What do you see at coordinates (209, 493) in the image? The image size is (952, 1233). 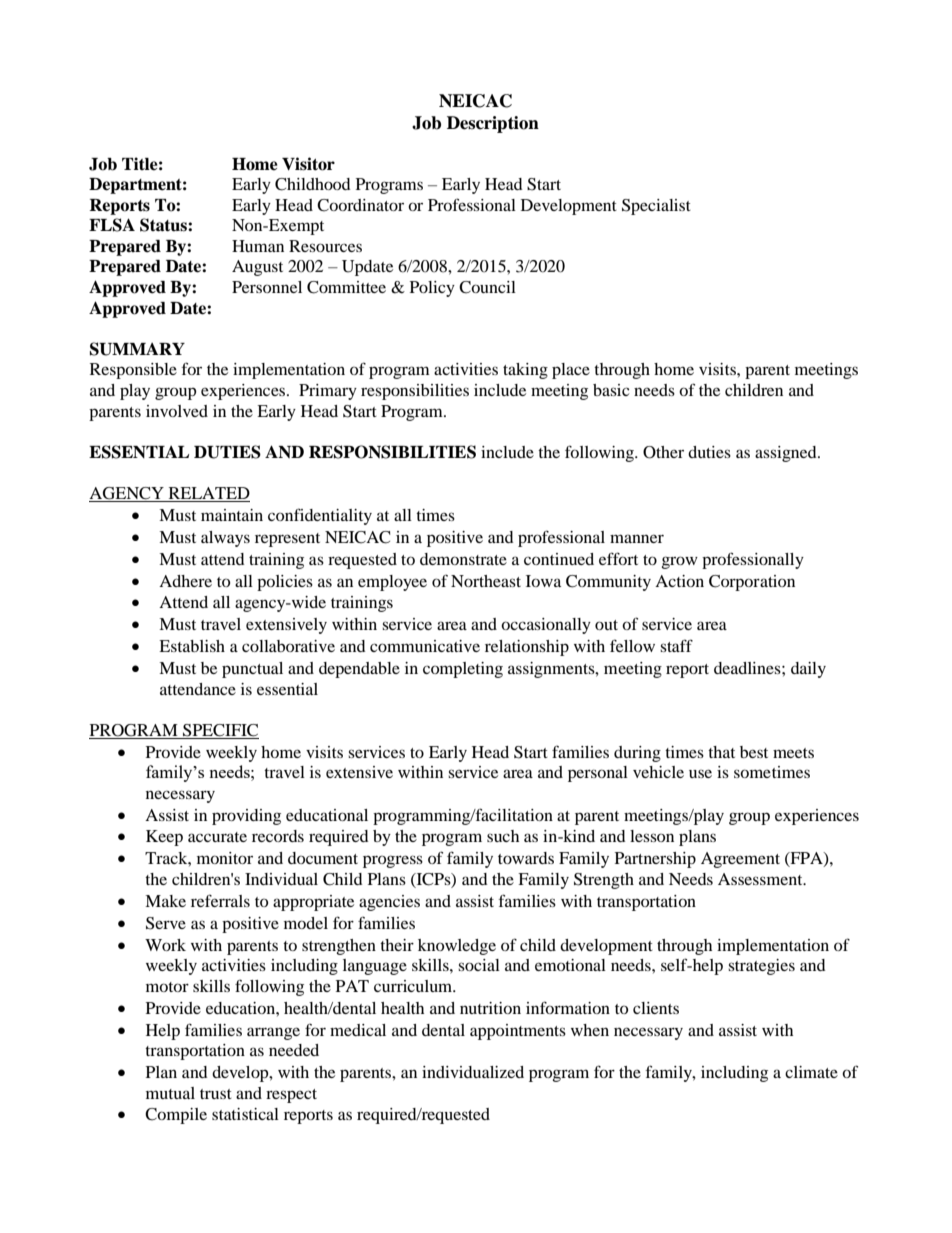 I see `RELATED` at bounding box center [209, 493].
